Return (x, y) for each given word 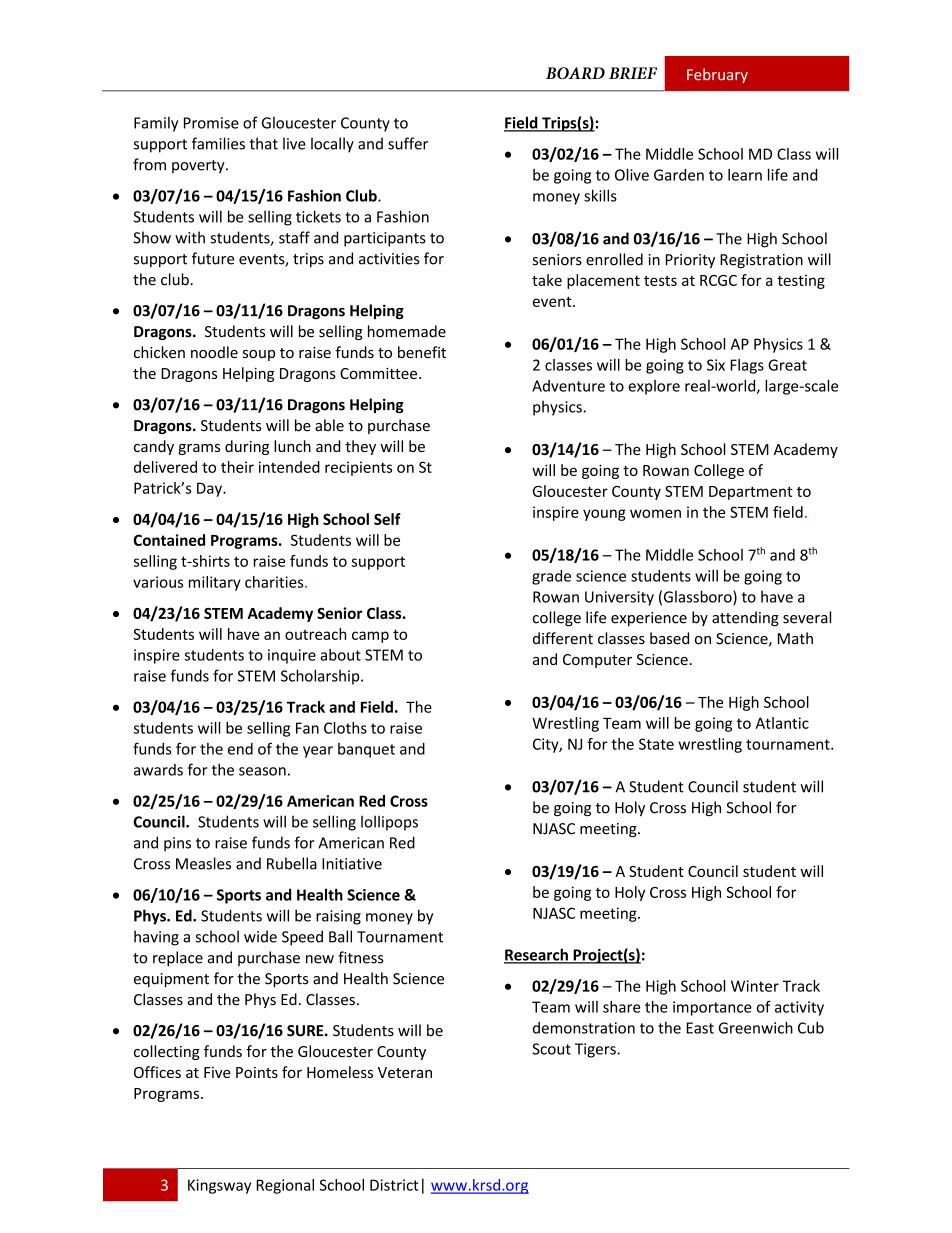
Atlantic (782, 723)
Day (210, 489)
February (717, 75)
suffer (408, 143)
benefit (422, 352)
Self (387, 519)
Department (751, 493)
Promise (211, 123)
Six (716, 365)
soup (259, 355)
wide (260, 936)
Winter (755, 986)
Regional (285, 1186)
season (262, 771)
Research (537, 955)
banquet (366, 750)
